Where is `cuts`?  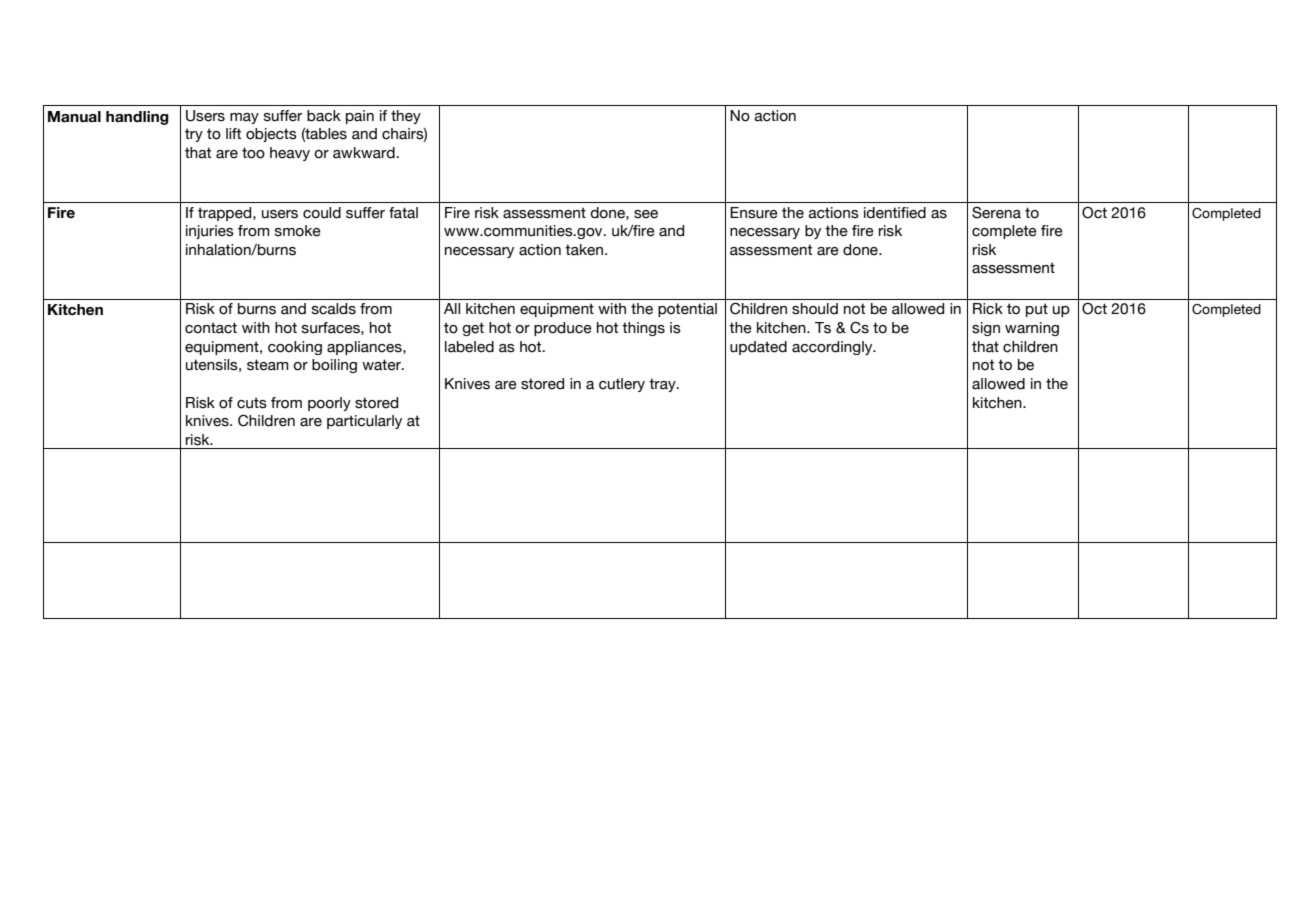
cuts is located at coordinates (252, 403).
